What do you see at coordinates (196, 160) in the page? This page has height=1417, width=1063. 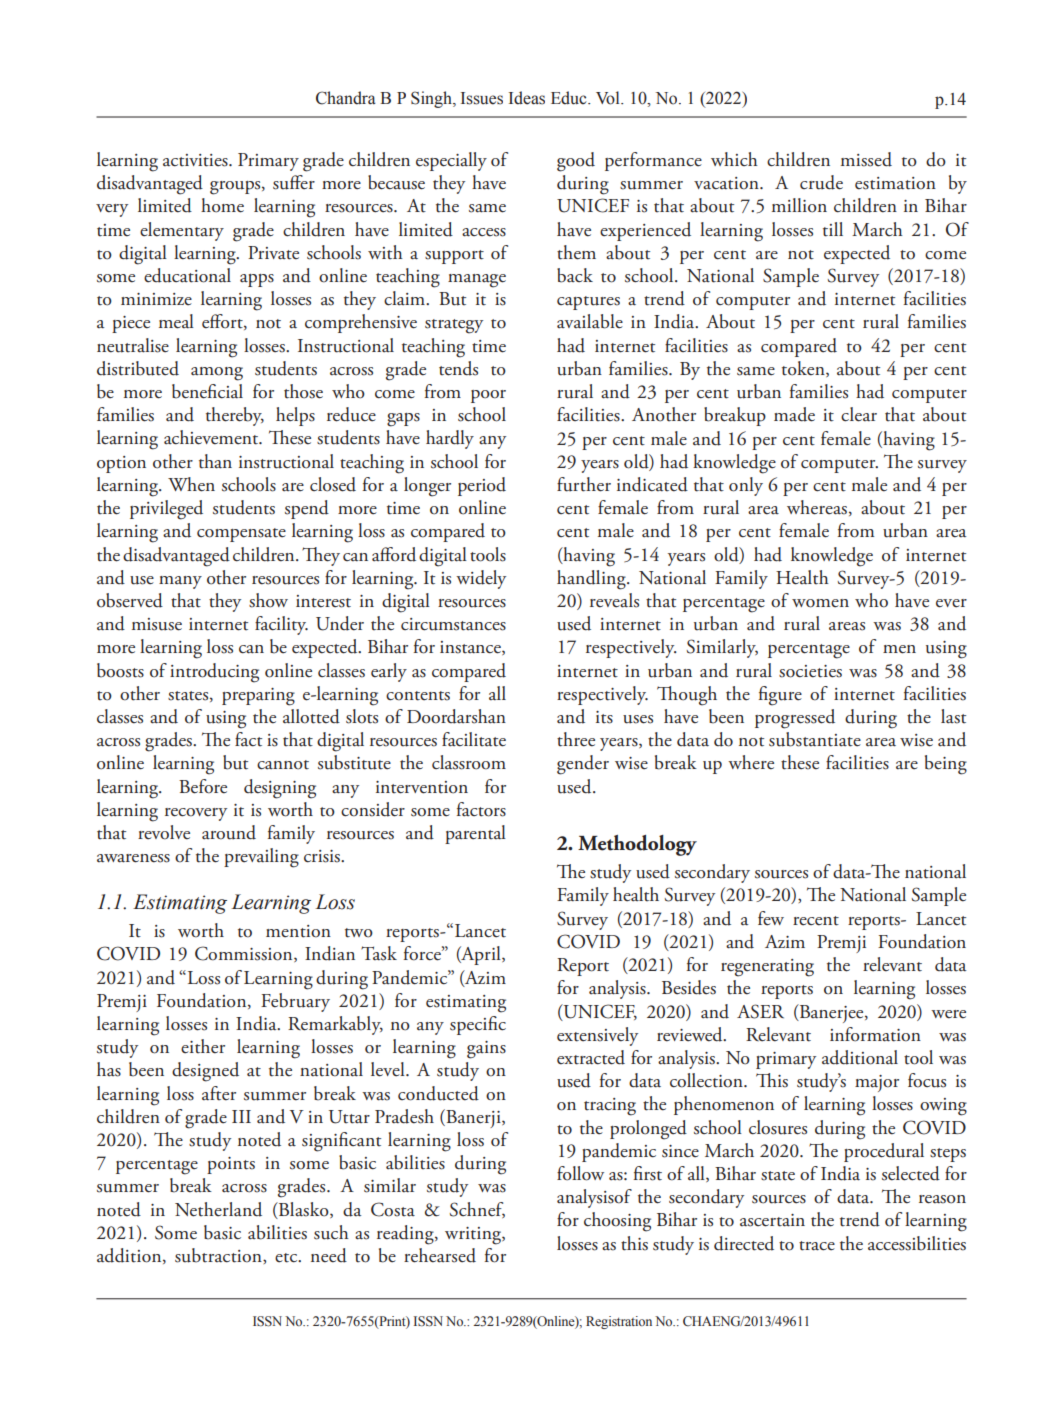 I see `activities` at bounding box center [196, 160].
